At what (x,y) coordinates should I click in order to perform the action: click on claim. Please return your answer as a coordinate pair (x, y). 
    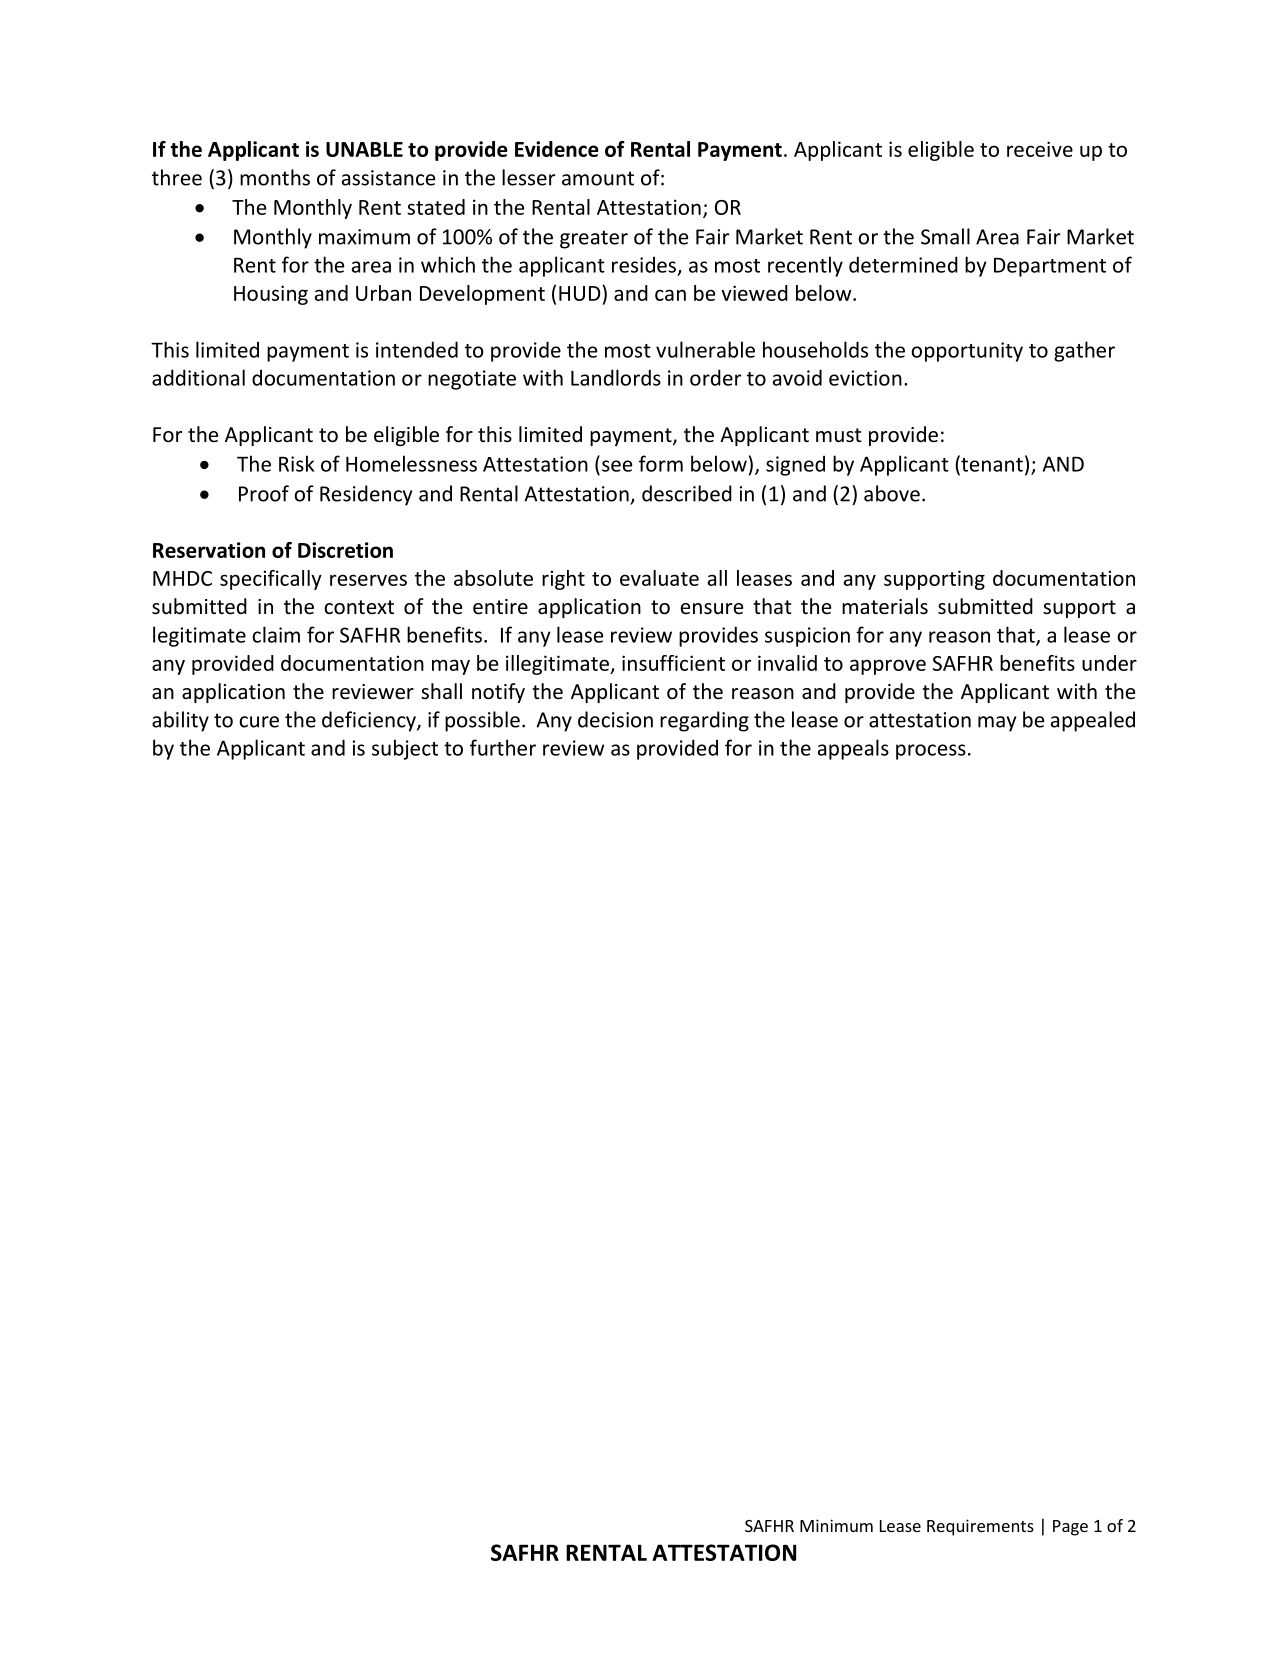
    Looking at the image, I should click on (276, 634).
